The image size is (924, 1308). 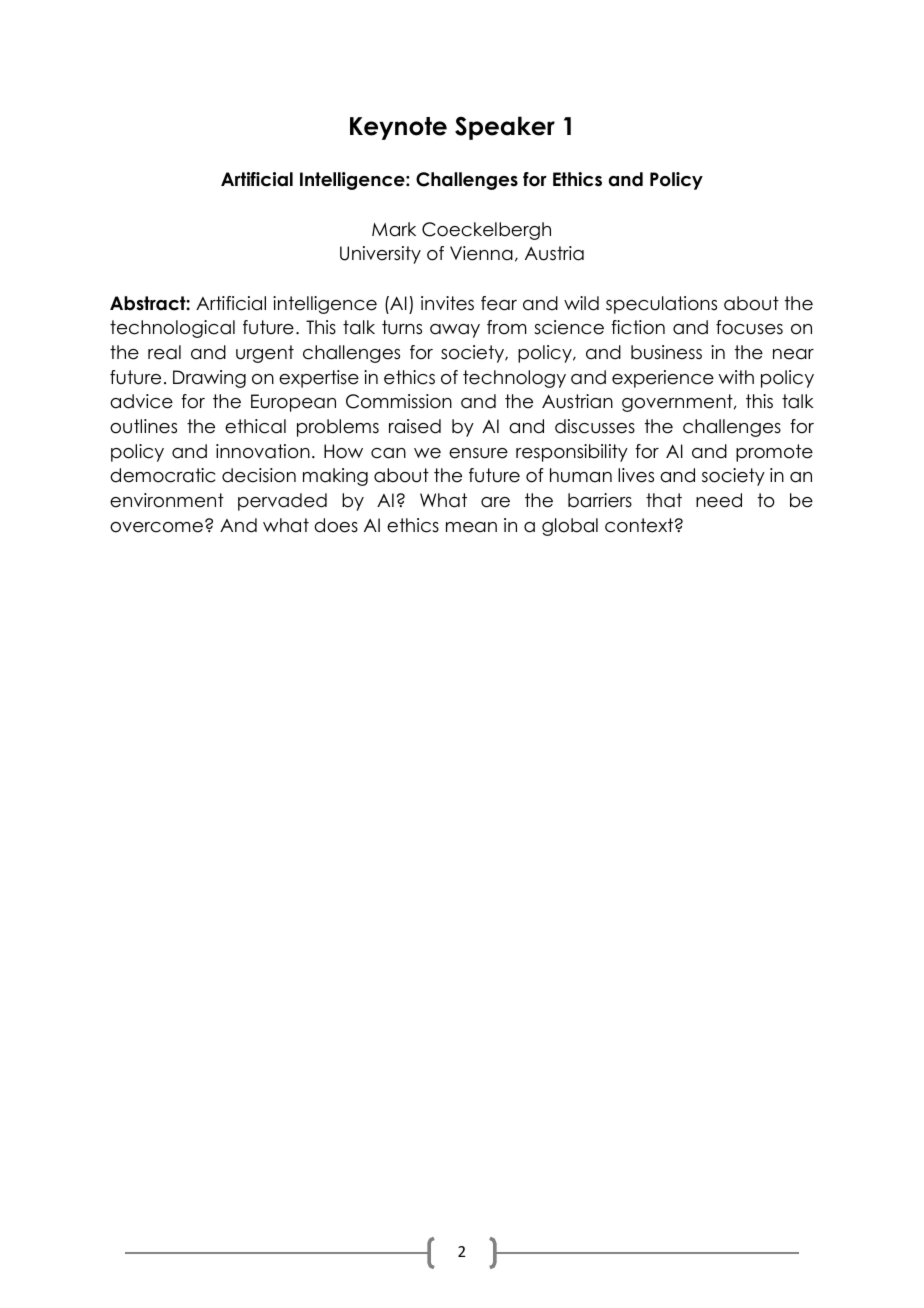 What do you see at coordinates (774, 453) in the page?
I see `promote` at bounding box center [774, 453].
